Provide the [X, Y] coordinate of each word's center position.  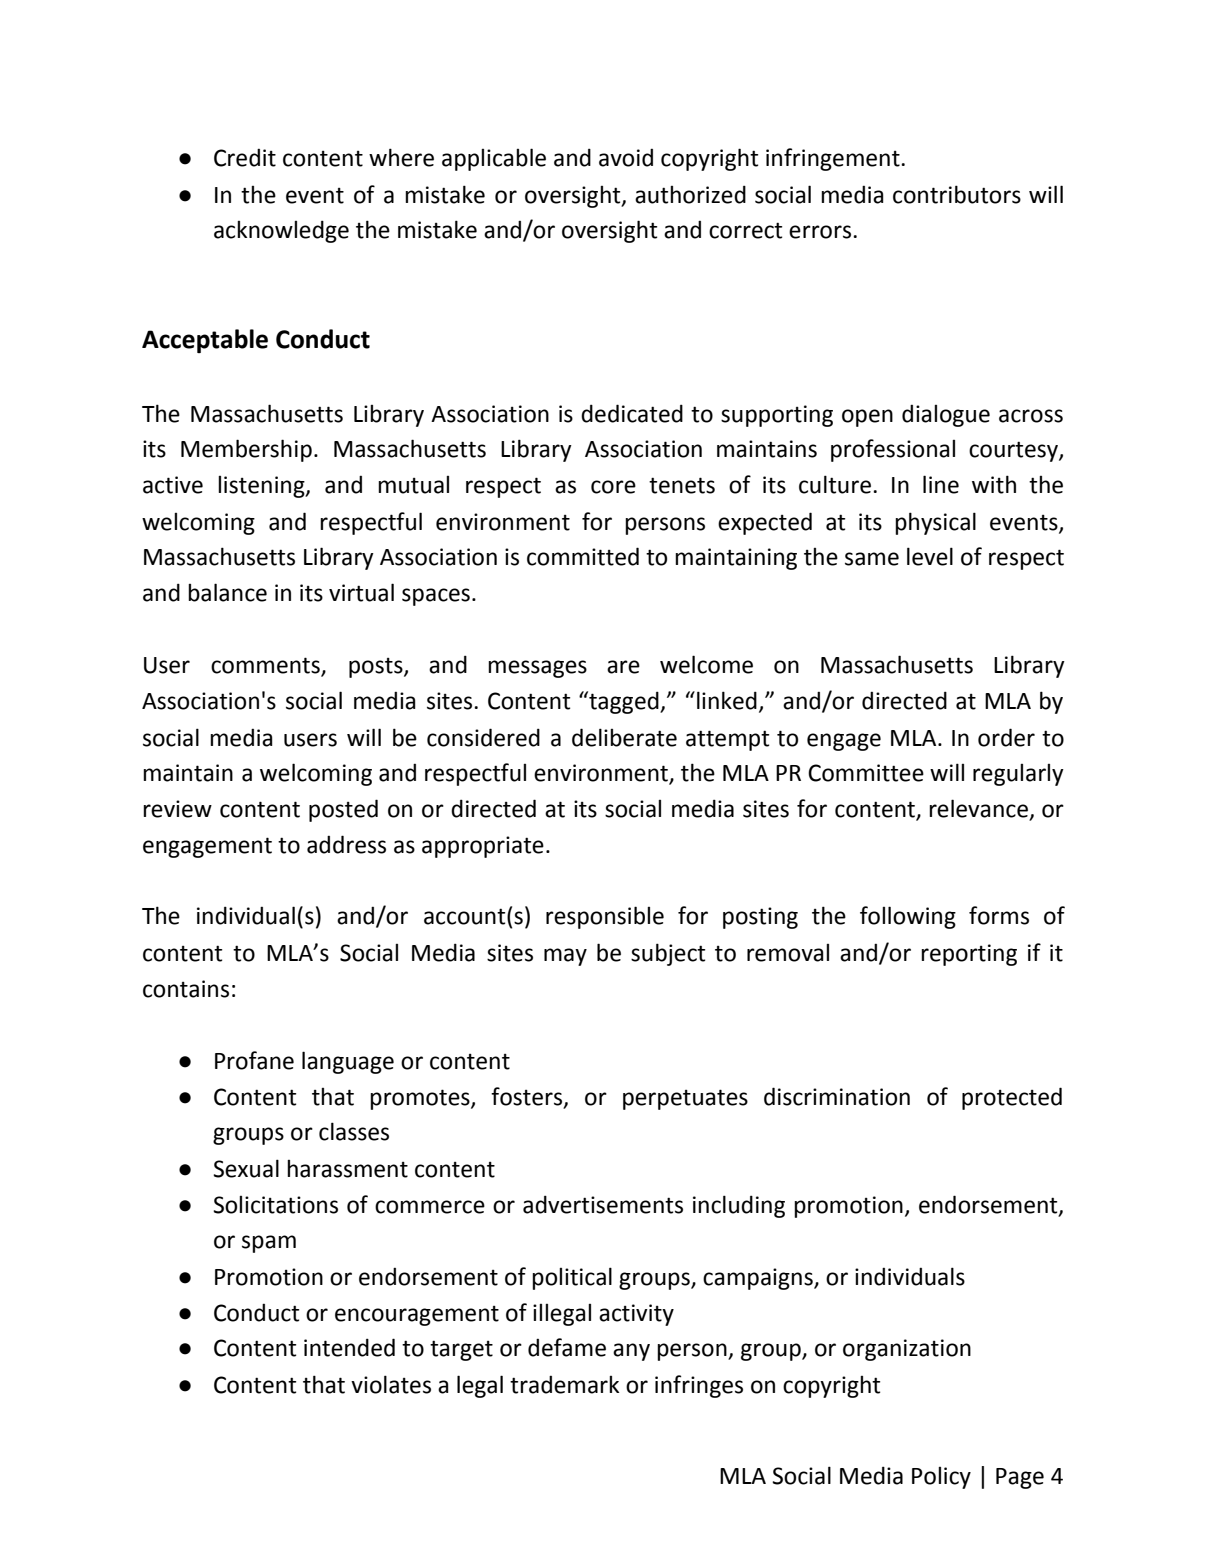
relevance [978, 808]
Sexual [246, 1168]
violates [391, 1384]
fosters [528, 1097]
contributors [957, 194]
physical [935, 523]
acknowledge [281, 231]
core [613, 487]
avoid [626, 157]
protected [1012, 1098]
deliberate [624, 737]
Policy [941, 1478]
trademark [564, 1384]
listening [262, 487]
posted [343, 810]
